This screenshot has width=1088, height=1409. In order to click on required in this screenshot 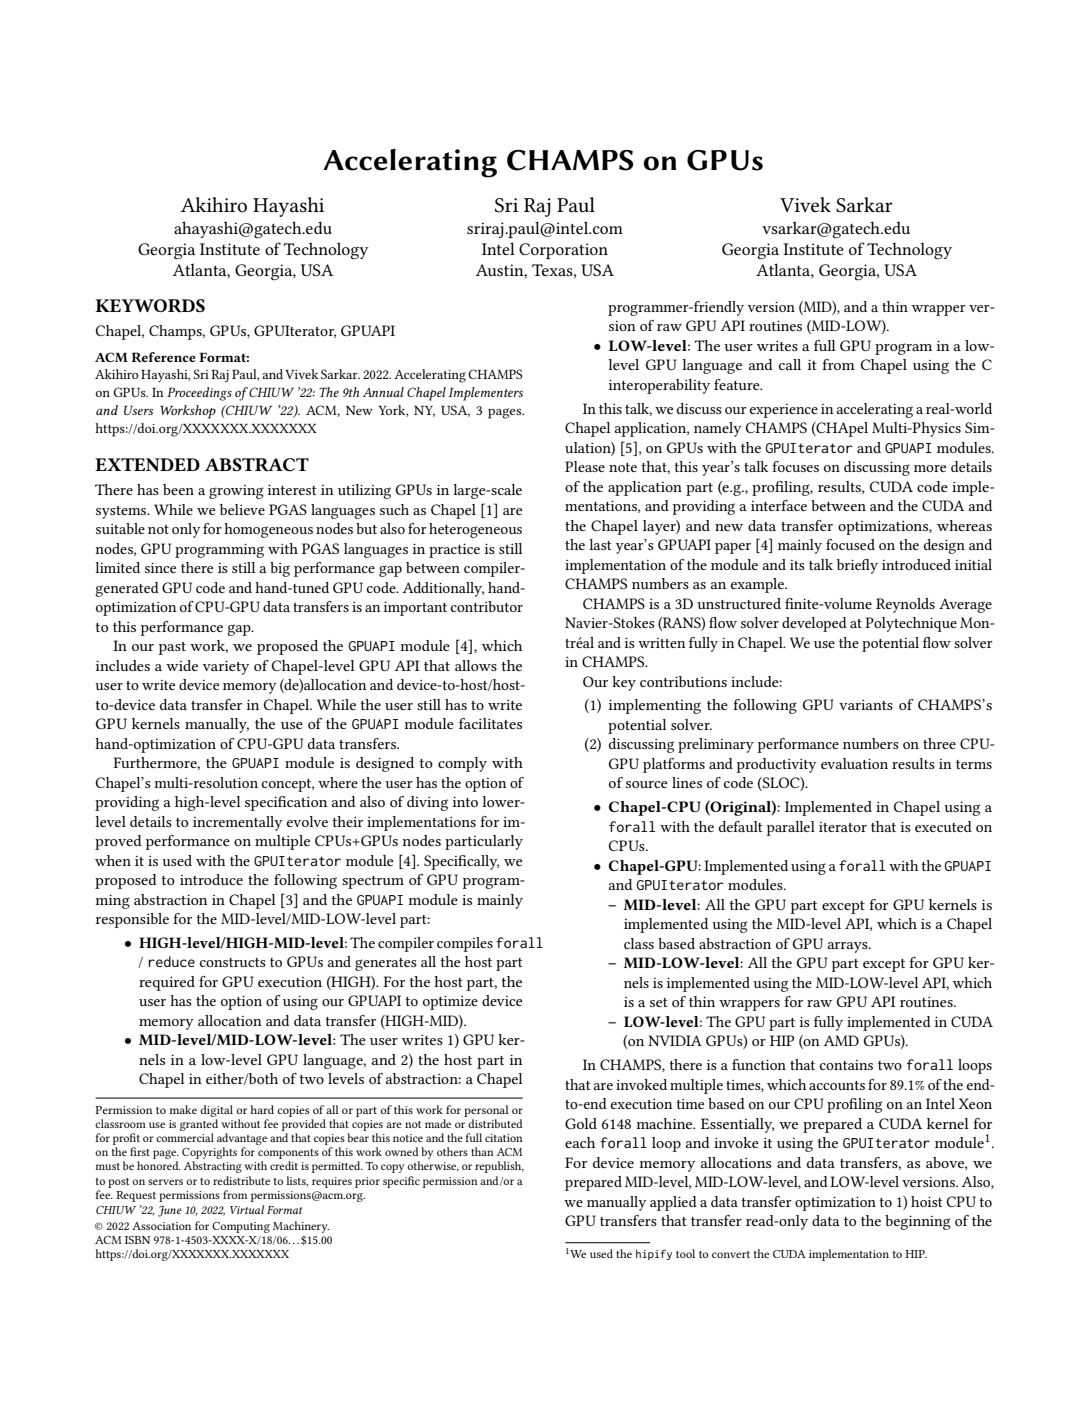, I will do `click(167, 983)`.
